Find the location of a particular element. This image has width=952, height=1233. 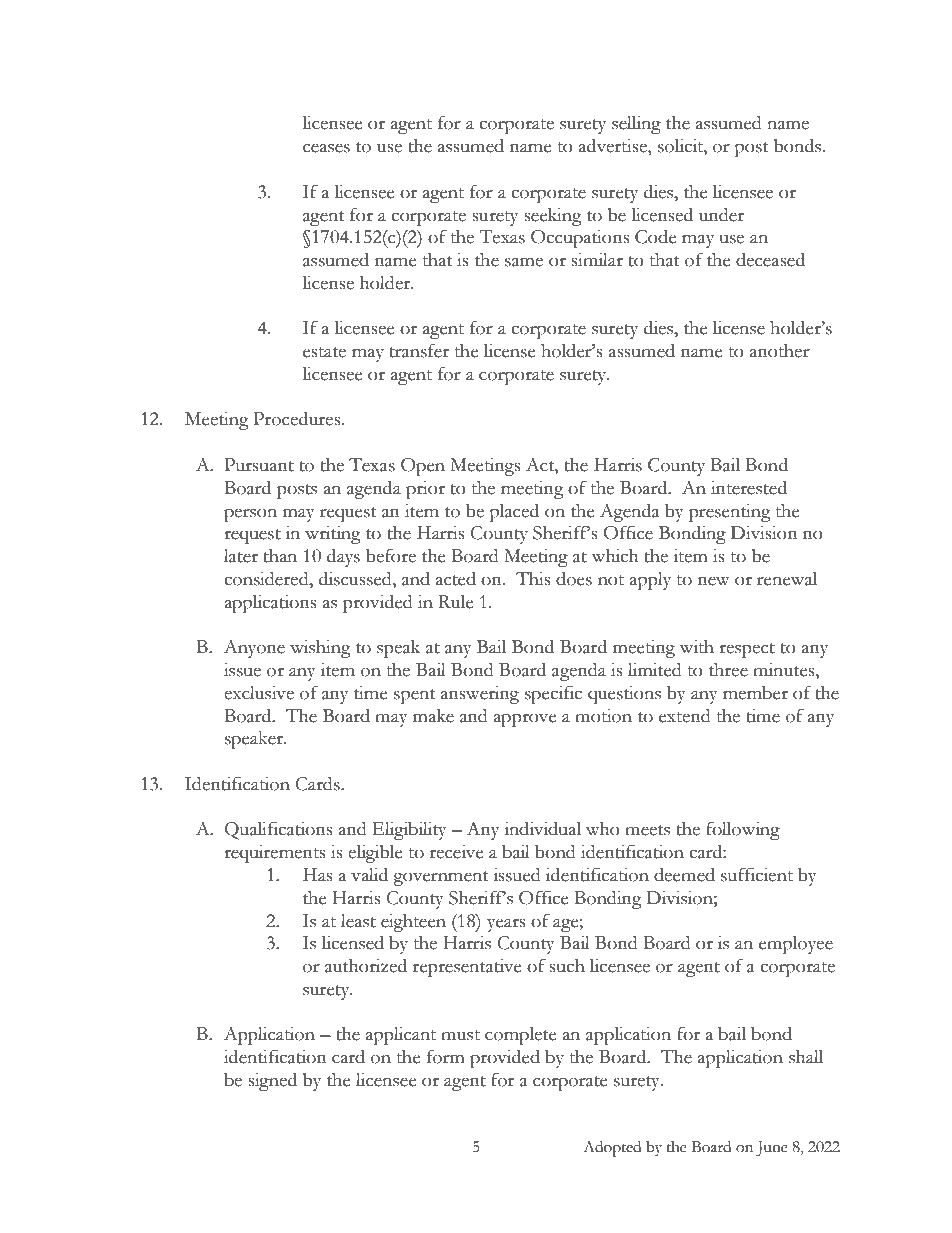

ceases is located at coordinates (326, 148).
